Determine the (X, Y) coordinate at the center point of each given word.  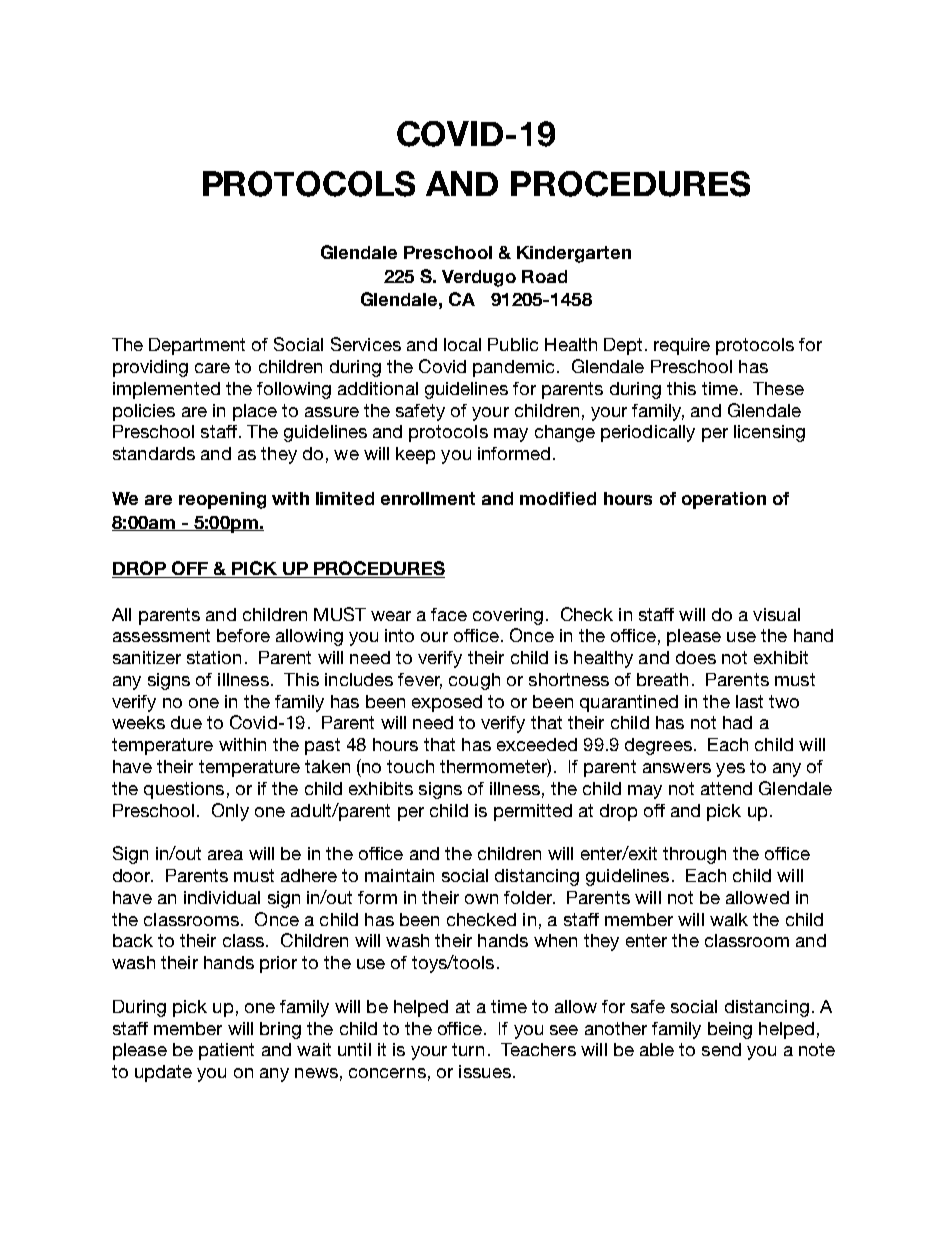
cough (474, 681)
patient (226, 1051)
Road (544, 276)
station (214, 657)
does (696, 657)
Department (197, 346)
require (682, 346)
